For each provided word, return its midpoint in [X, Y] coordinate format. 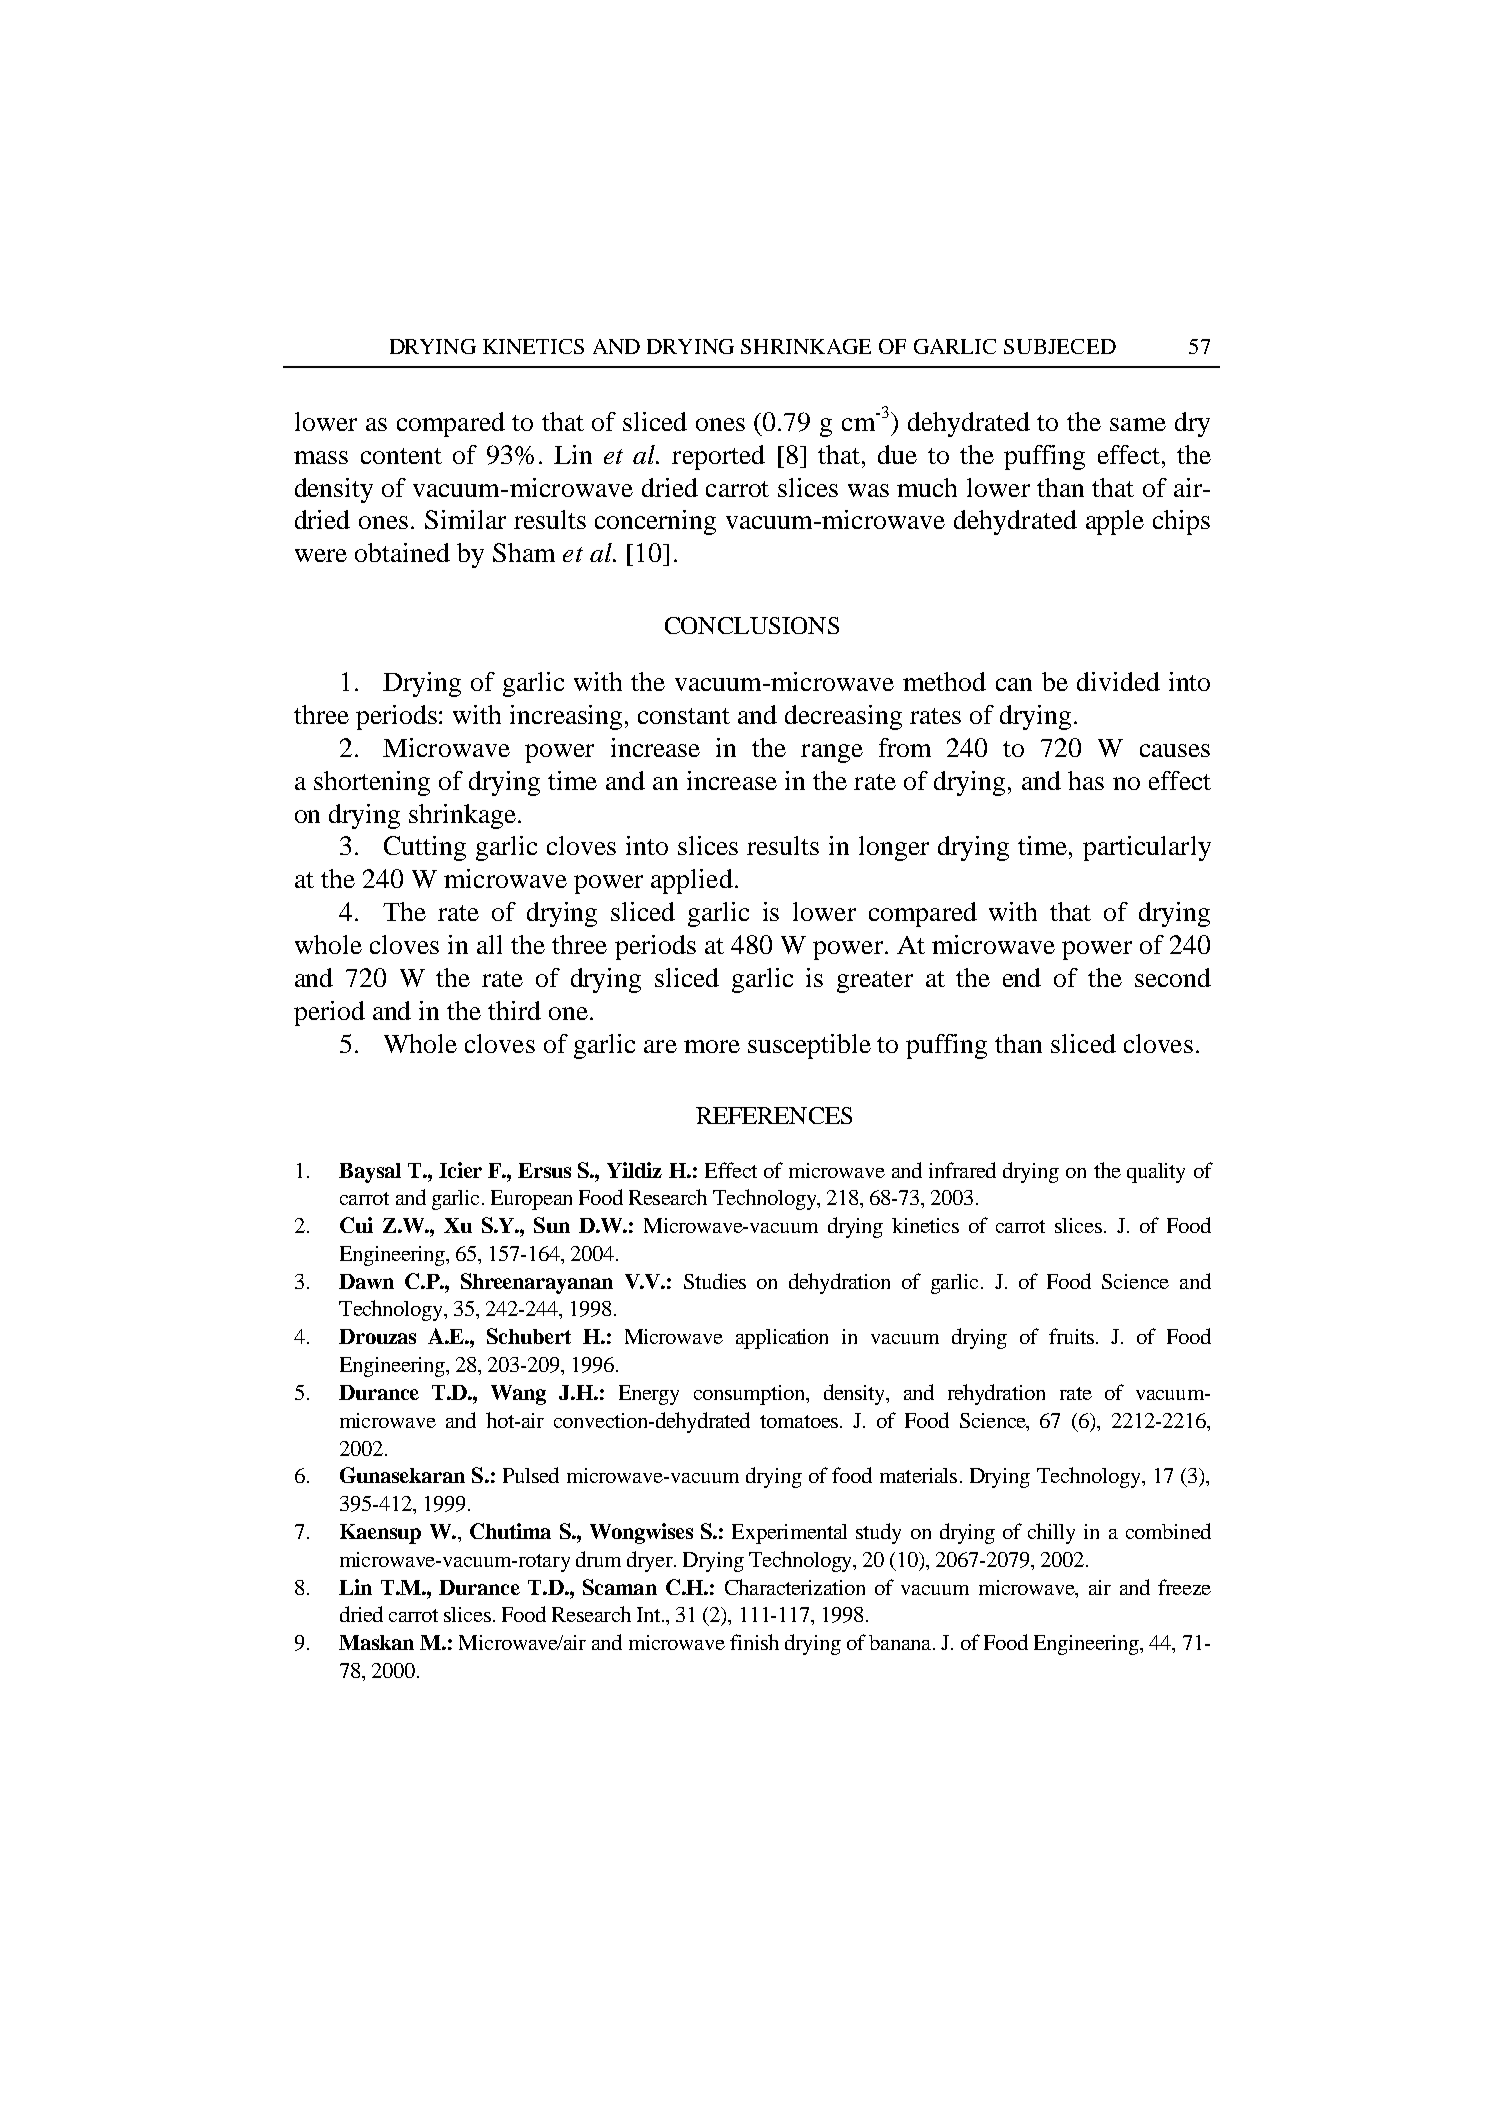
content [401, 456]
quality [1156, 1173]
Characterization [795, 1587]
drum [598, 1559]
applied [692, 881]
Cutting [425, 848]
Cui [356, 1225]
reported [718, 457]
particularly [1147, 848]
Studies [715, 1281]
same [1138, 424]
